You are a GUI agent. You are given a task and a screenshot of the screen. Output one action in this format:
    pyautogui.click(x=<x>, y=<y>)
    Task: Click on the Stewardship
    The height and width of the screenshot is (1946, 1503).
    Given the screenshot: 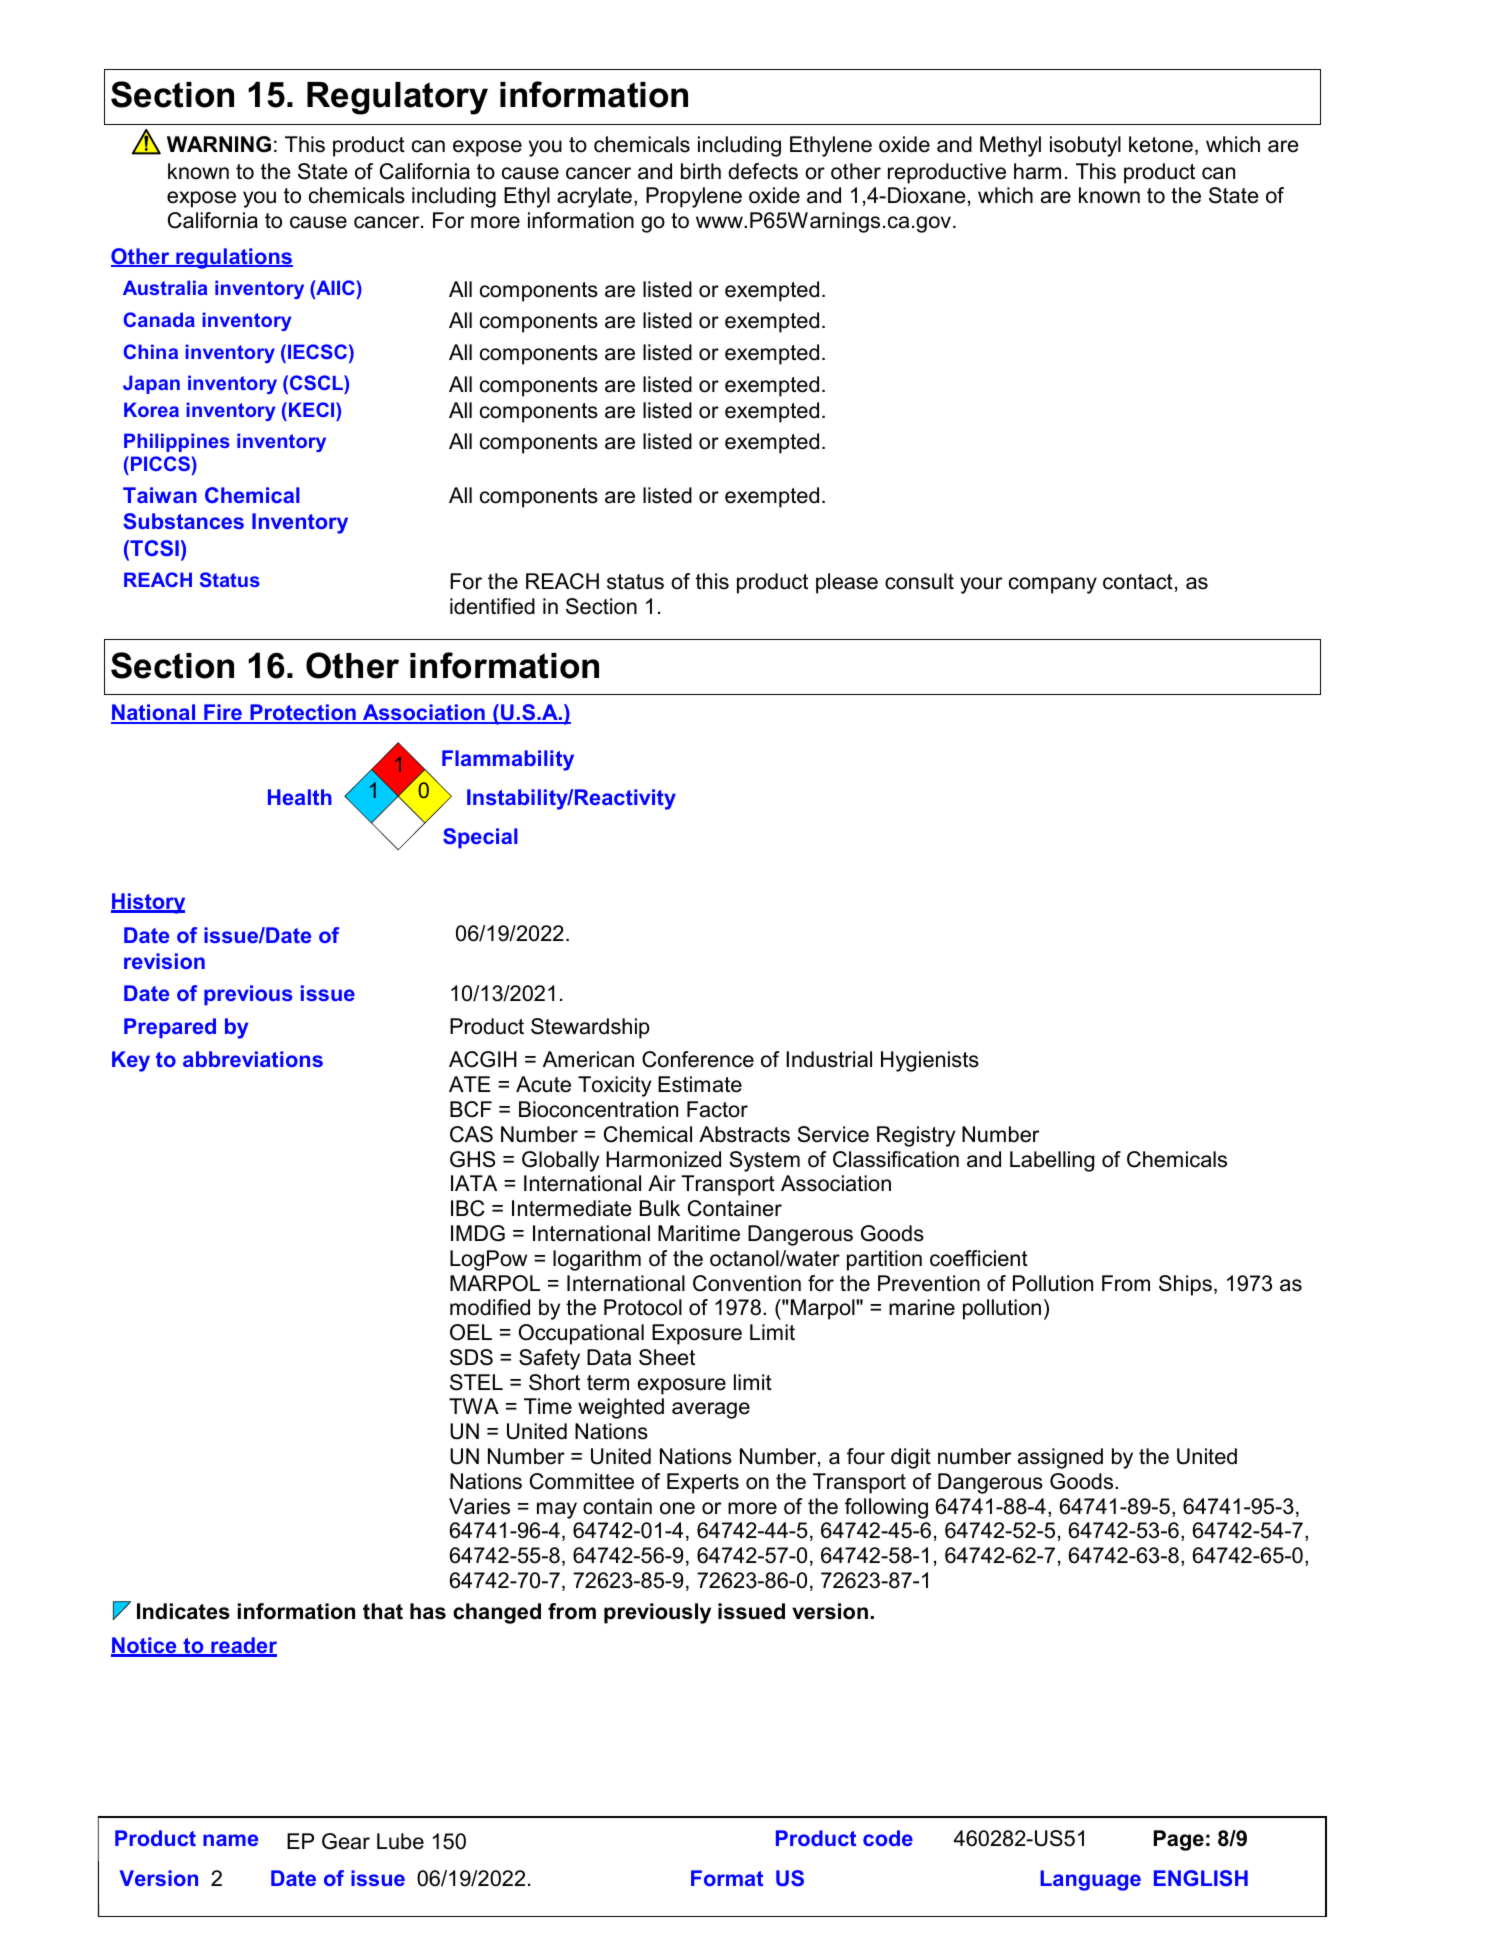 What is the action you would take?
    pyautogui.click(x=590, y=1028)
